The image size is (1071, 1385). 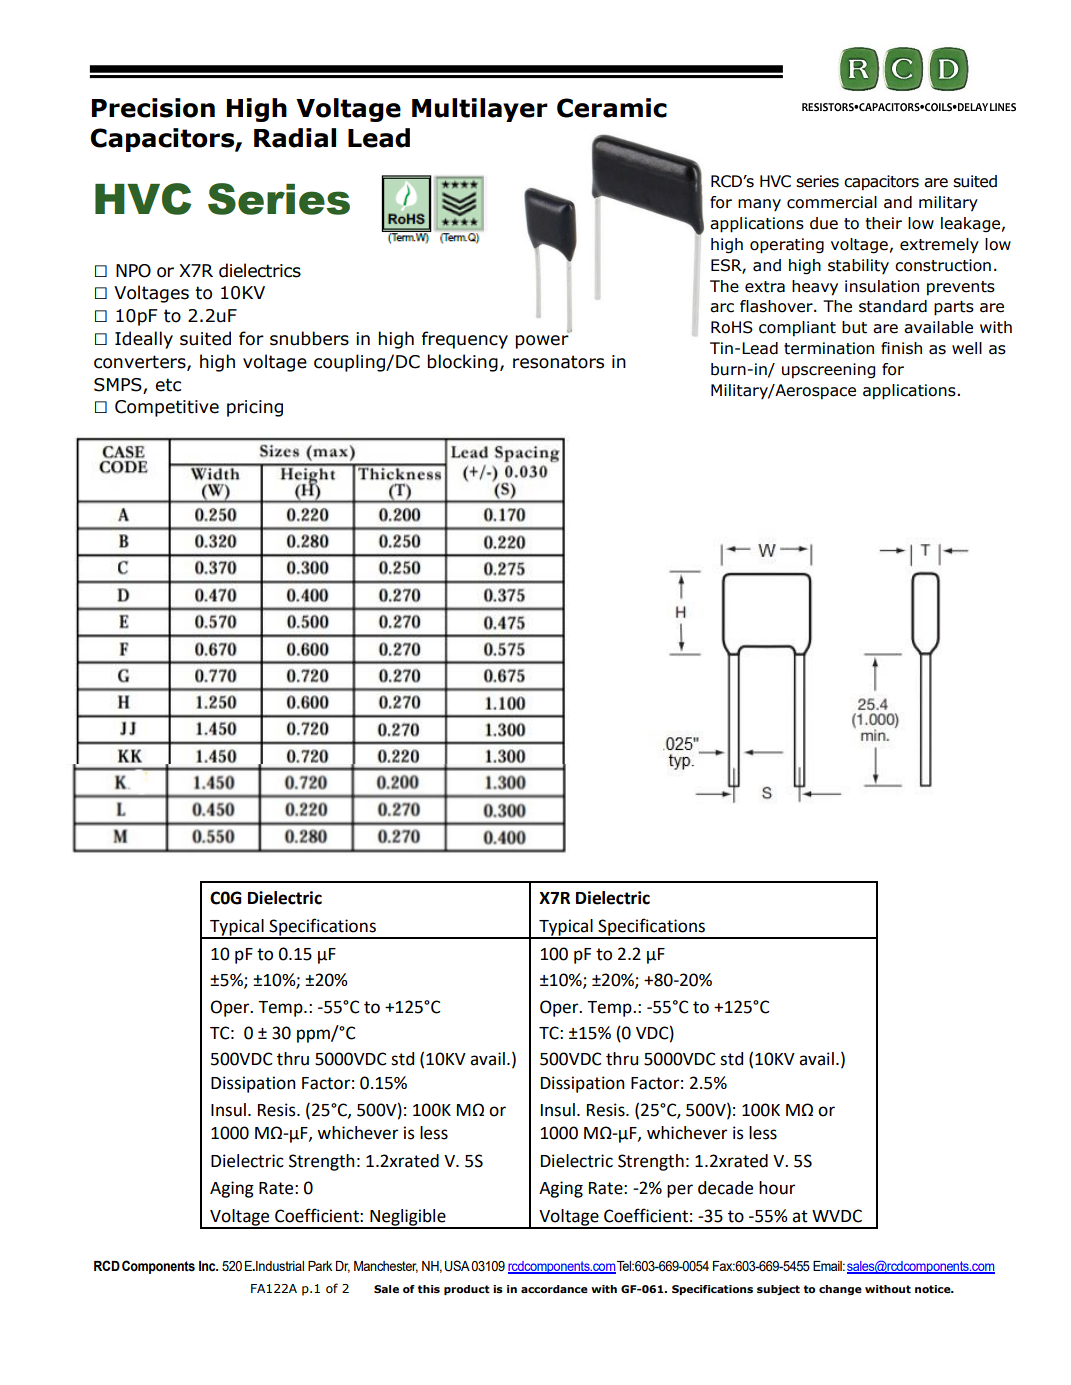 I want to click on termination, so click(x=829, y=348).
